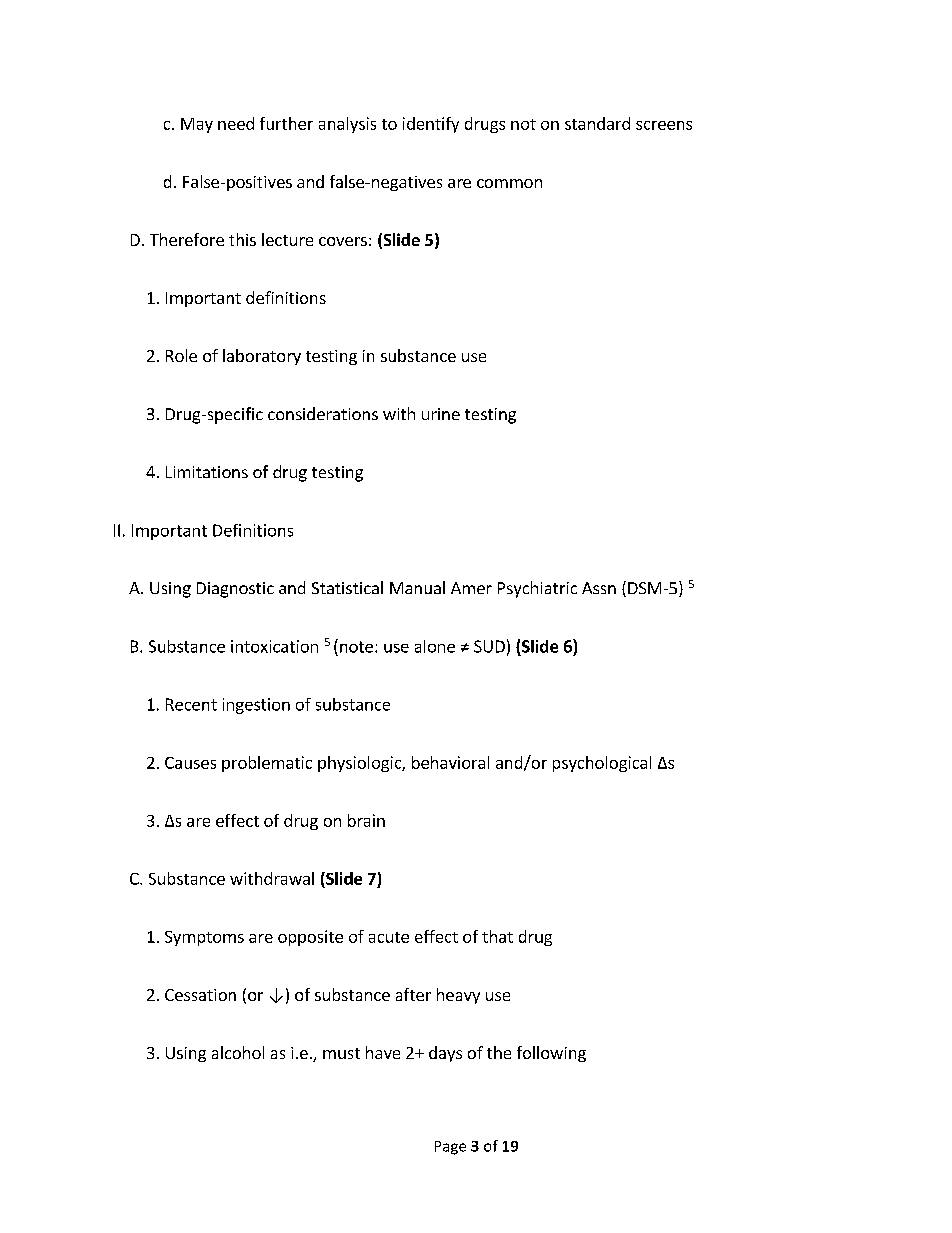  Describe the element at coordinates (236, 123) in the document. I see `need` at that location.
